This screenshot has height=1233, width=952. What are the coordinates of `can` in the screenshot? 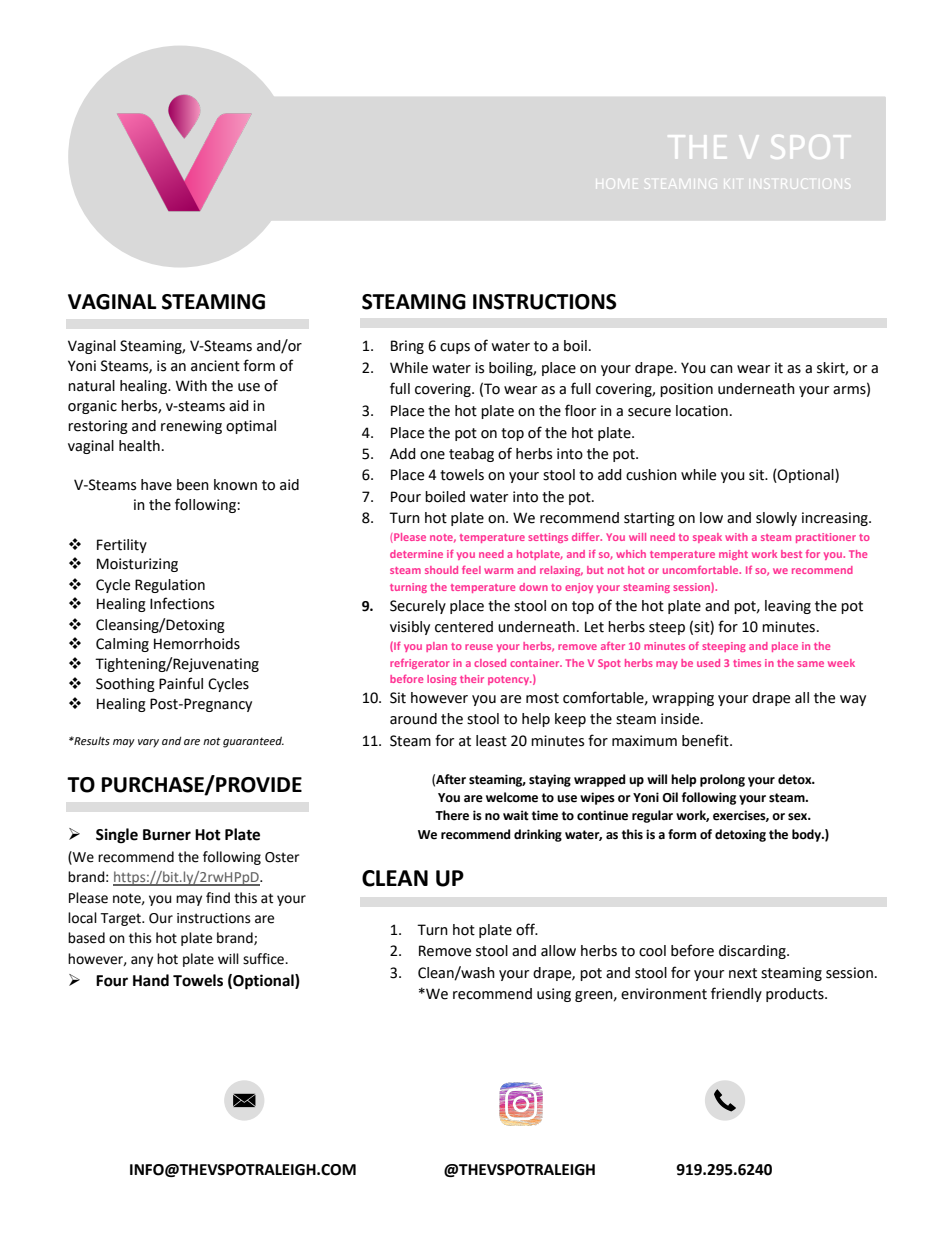 It's located at (721, 369).
